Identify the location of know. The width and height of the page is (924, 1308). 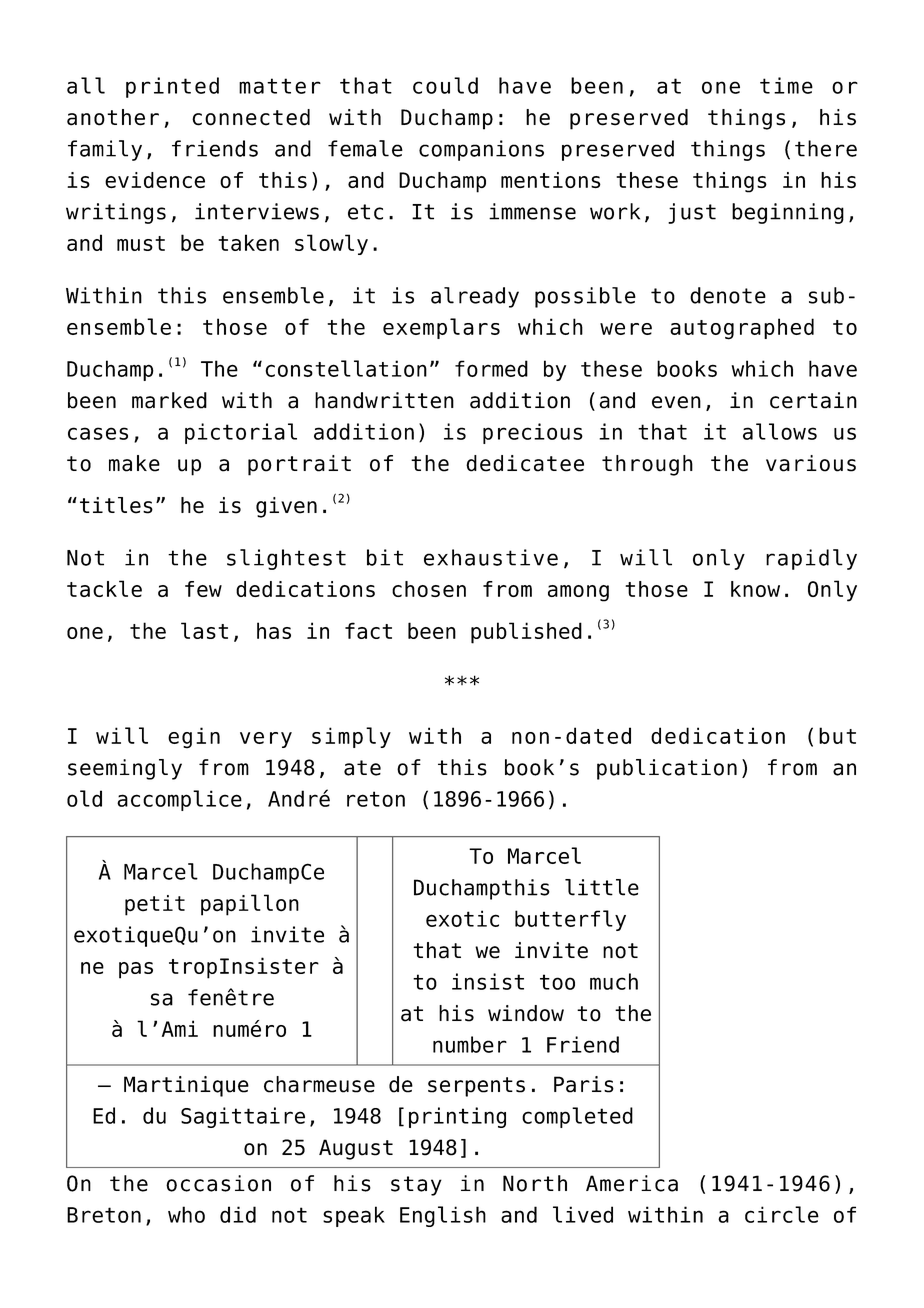
(755, 589).
